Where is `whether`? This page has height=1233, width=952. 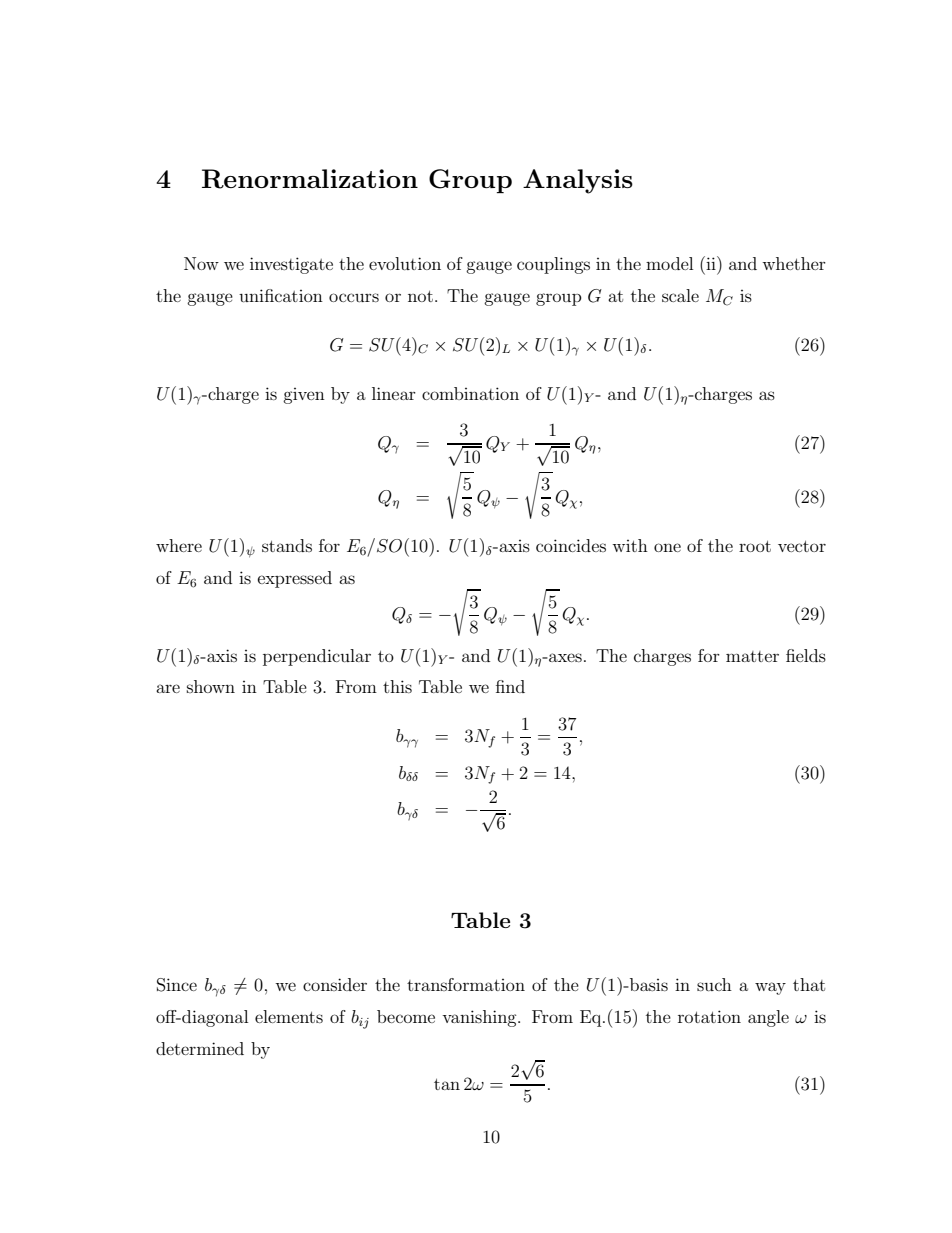
whether is located at coordinates (794, 263).
